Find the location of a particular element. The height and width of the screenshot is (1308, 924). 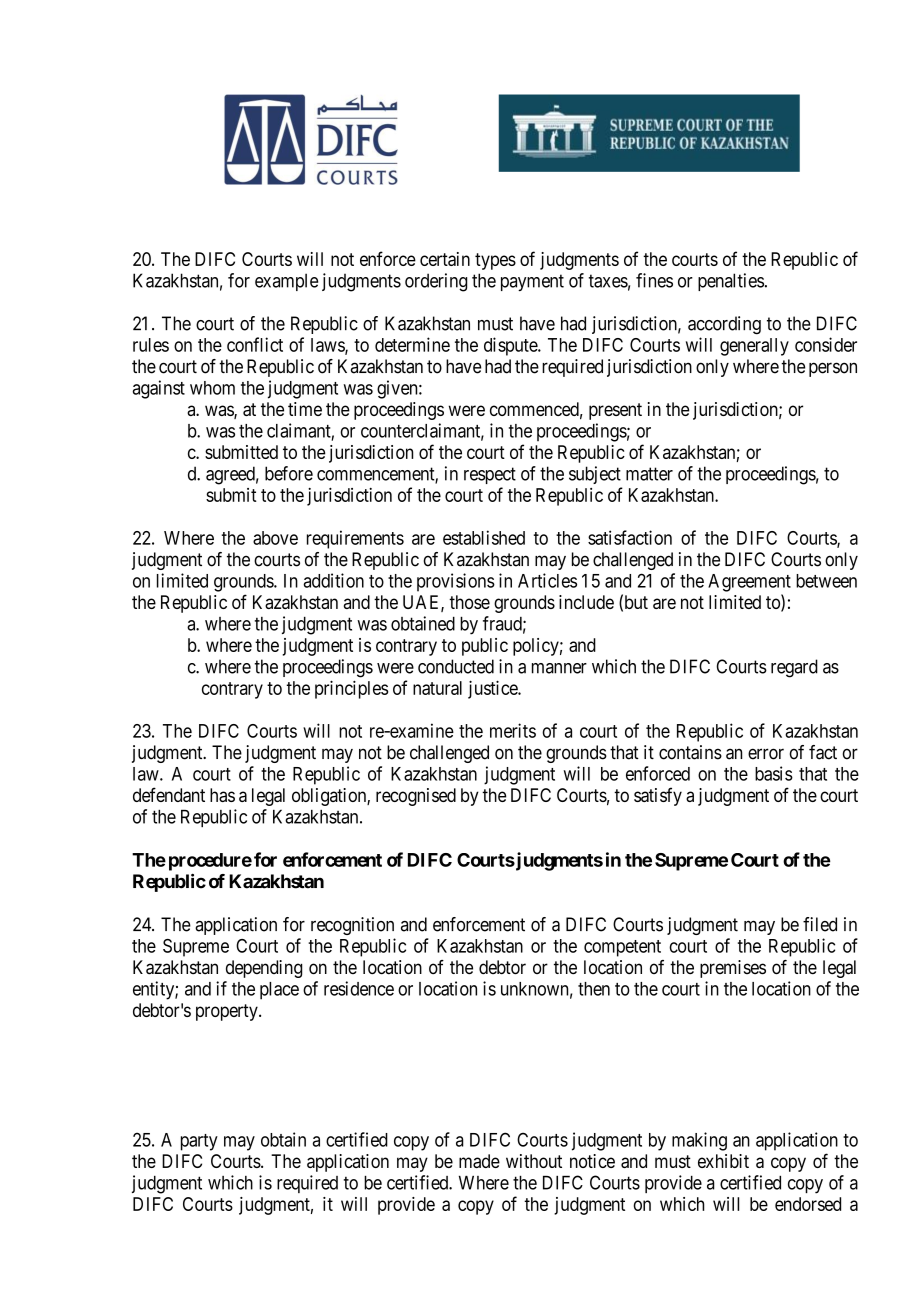

has is located at coordinates (222, 795).
